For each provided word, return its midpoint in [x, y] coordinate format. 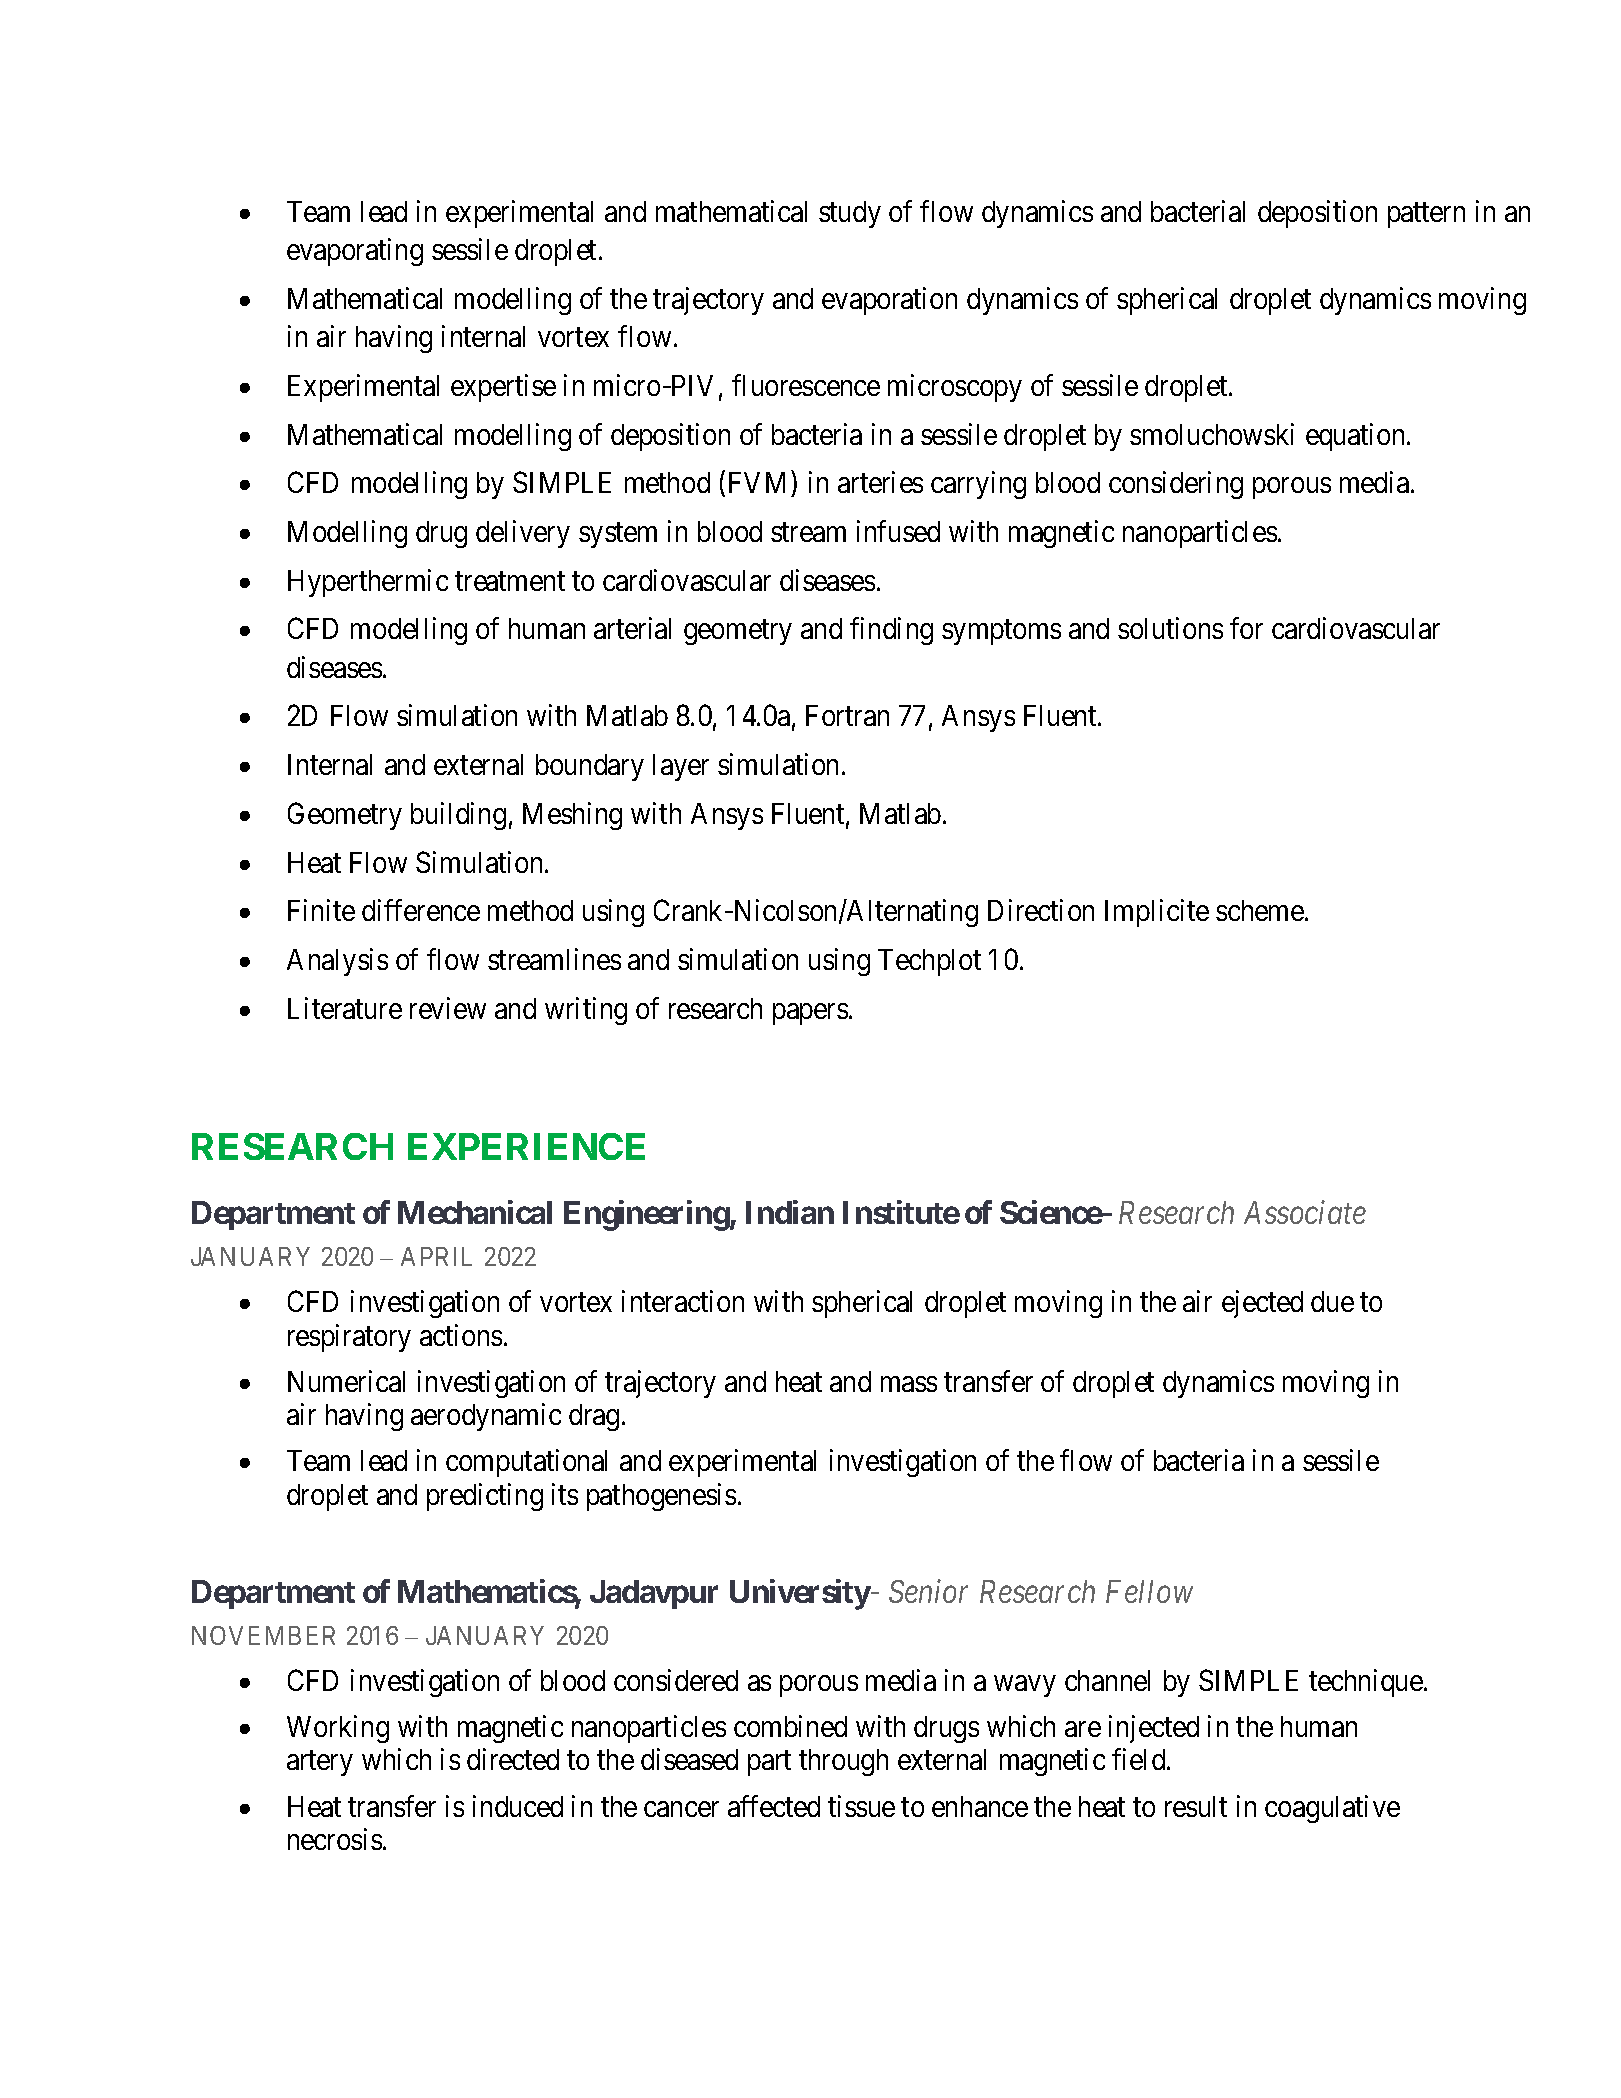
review [448, 1008]
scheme [1260, 910]
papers [810, 1014]
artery [320, 1763]
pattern [1426, 215]
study [850, 214]
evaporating [355, 252]
